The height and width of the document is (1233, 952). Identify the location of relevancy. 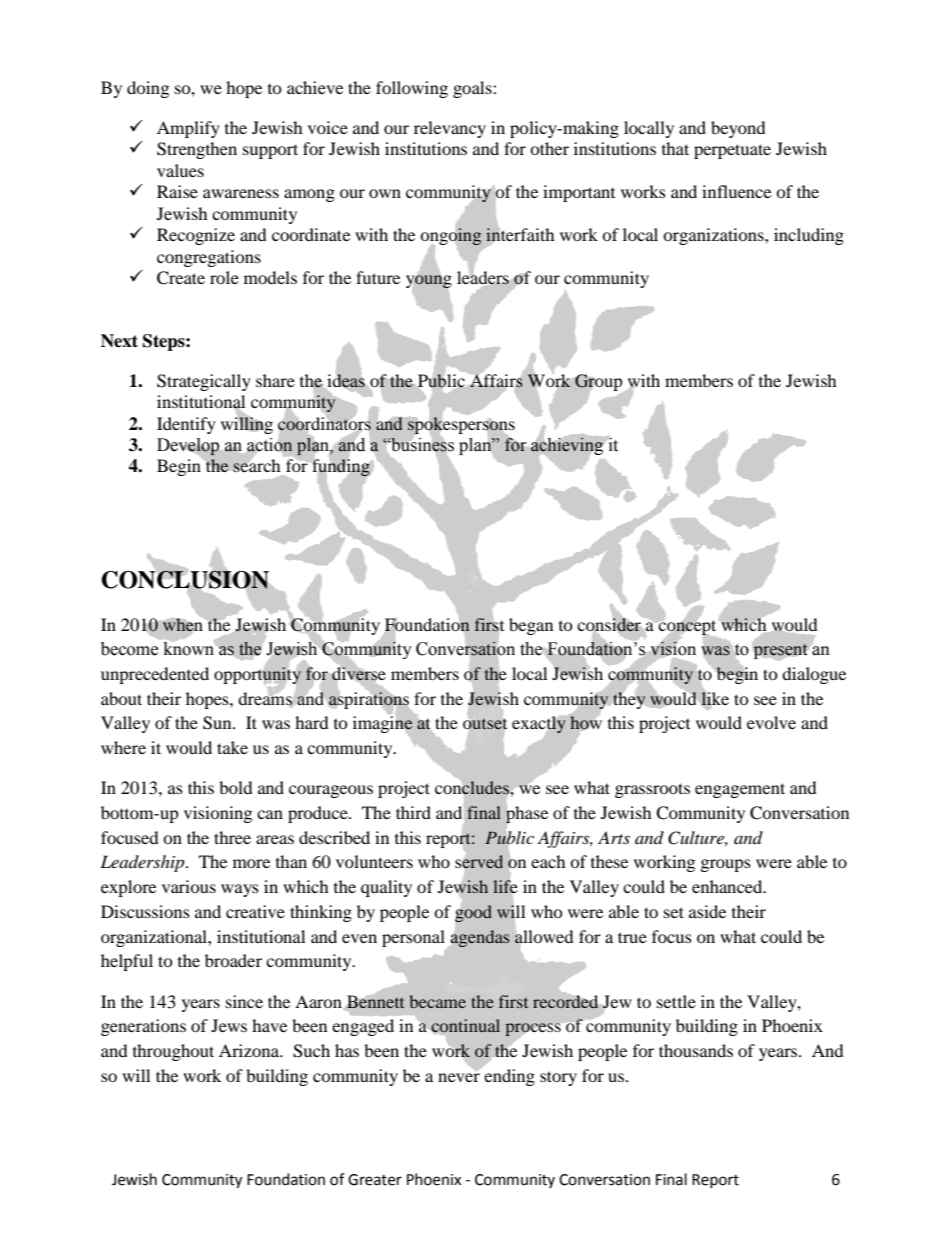
(450, 129).
